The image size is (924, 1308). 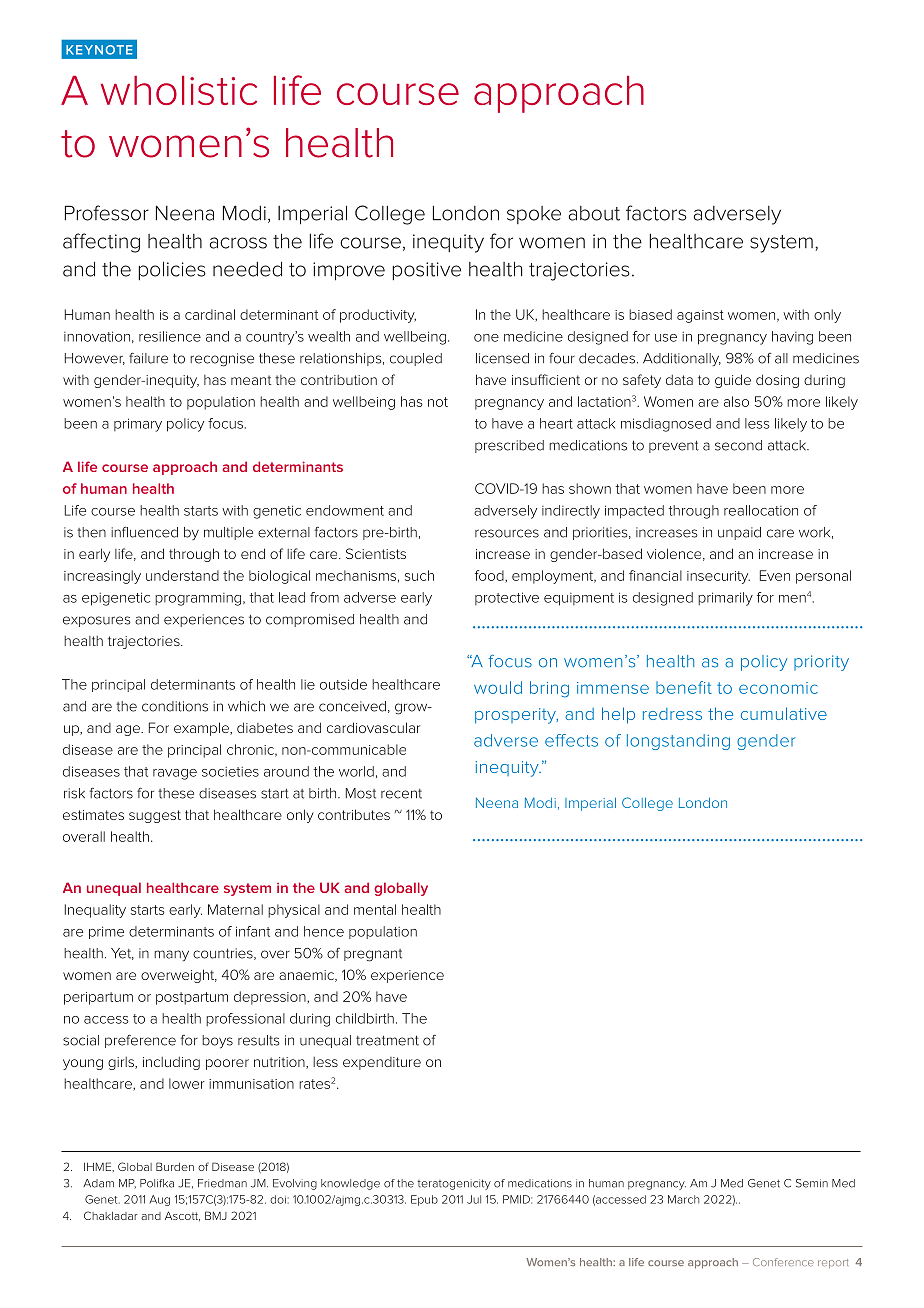 I want to click on economic, so click(x=778, y=688).
